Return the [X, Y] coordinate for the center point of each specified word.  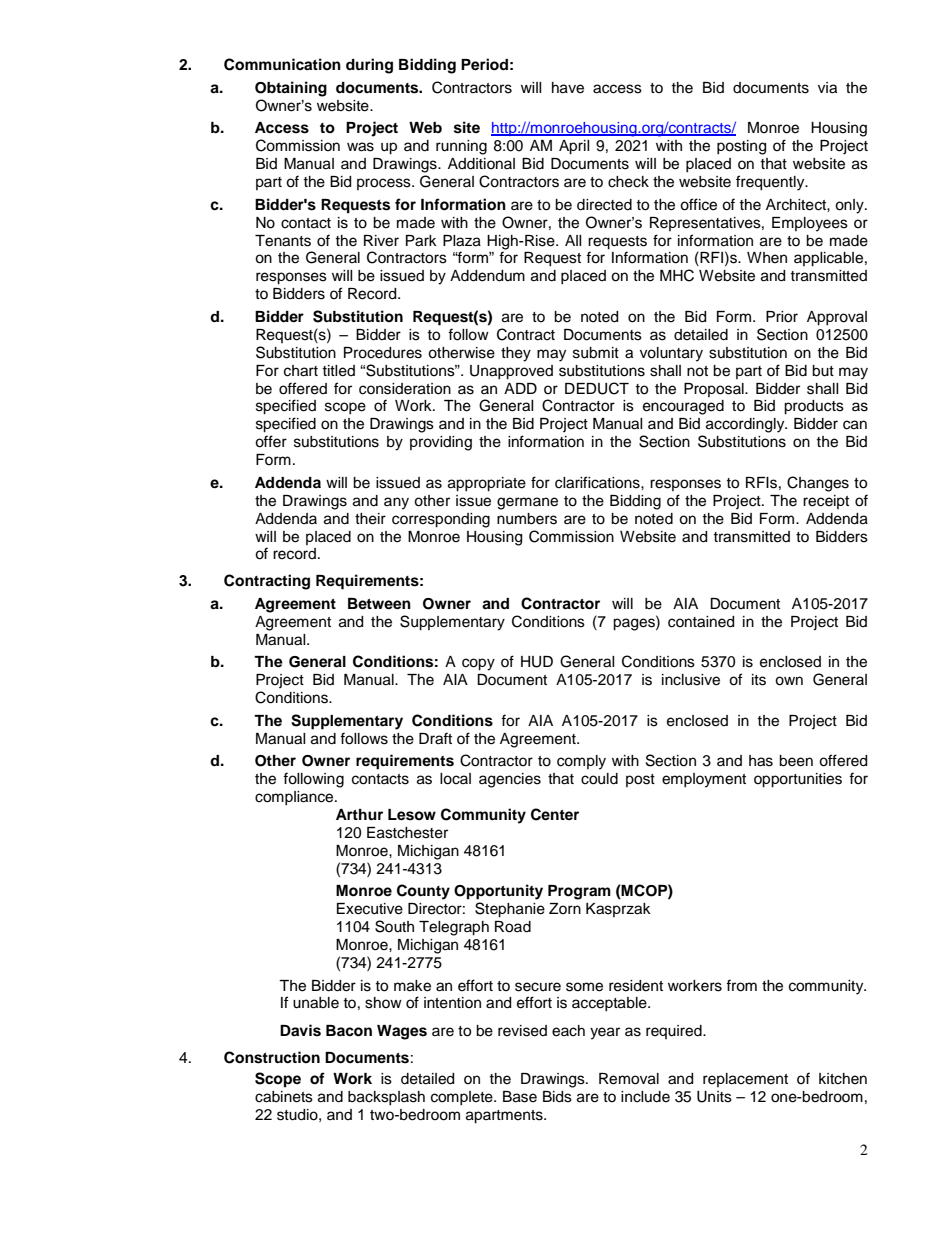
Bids [557, 1097]
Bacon [349, 1031]
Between [379, 604]
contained [701, 622]
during [369, 66]
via [827, 88]
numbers [527, 519]
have [568, 88]
